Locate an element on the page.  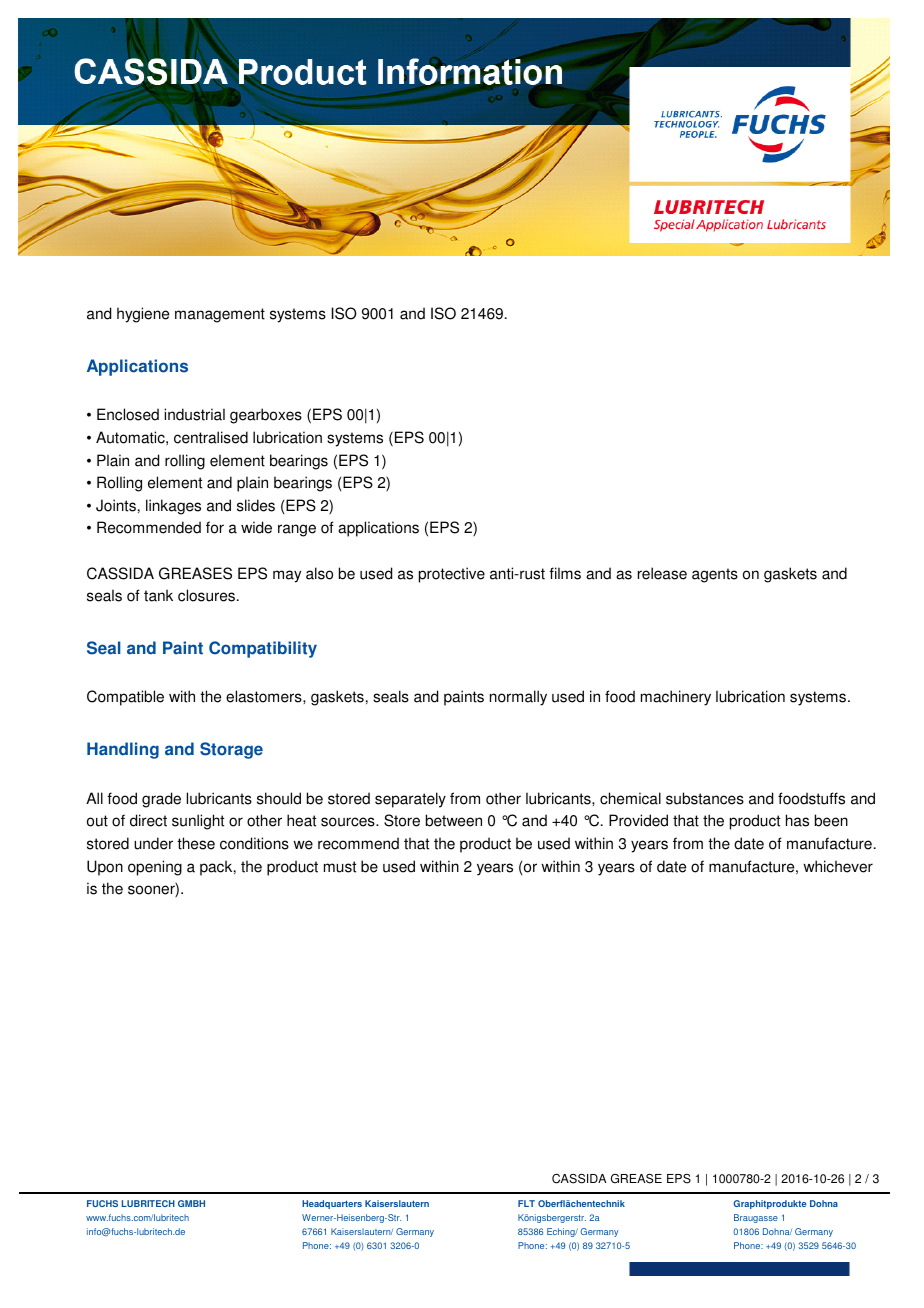
agents is located at coordinates (715, 575).
